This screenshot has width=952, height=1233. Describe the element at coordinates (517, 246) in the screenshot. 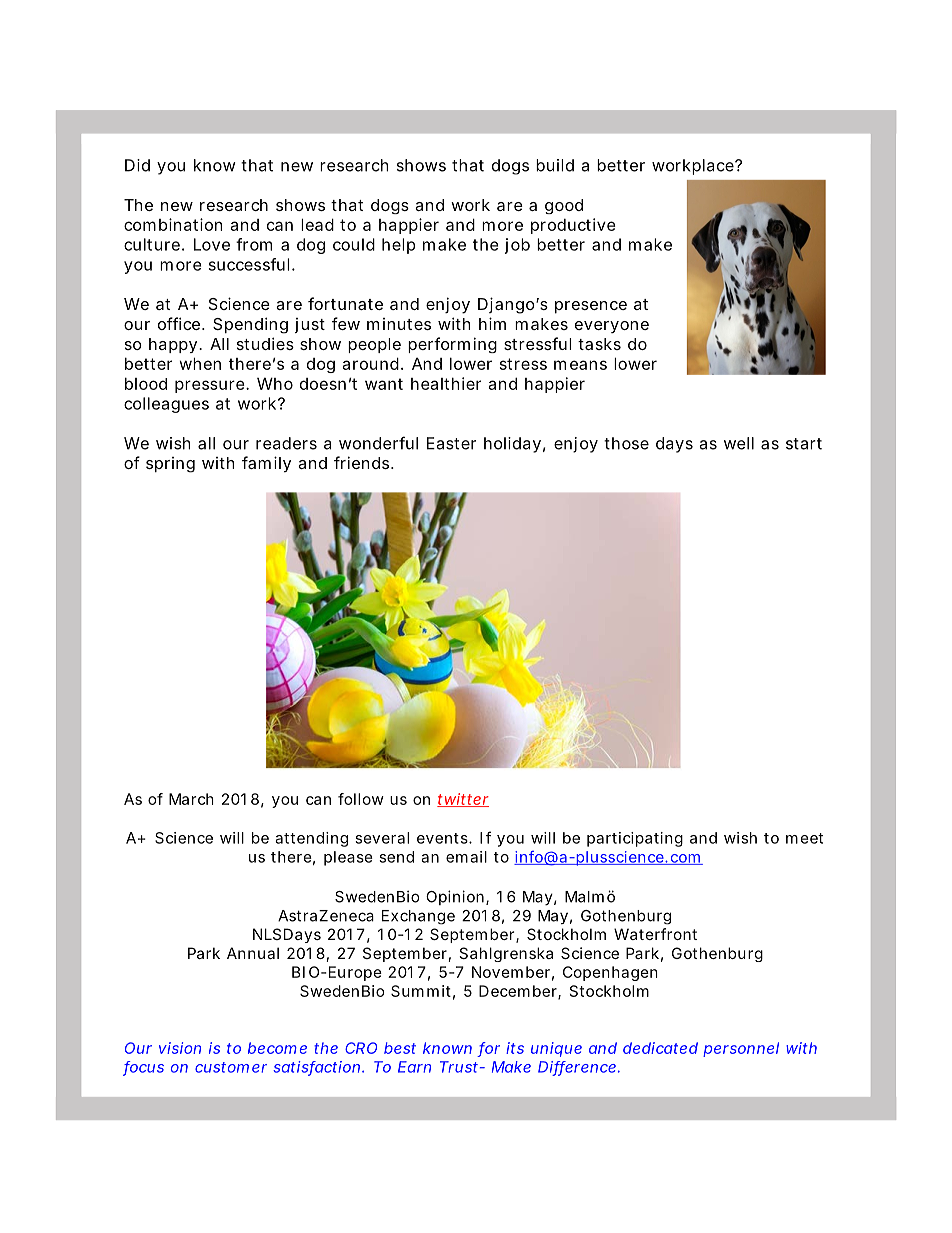

I see `job` at that location.
